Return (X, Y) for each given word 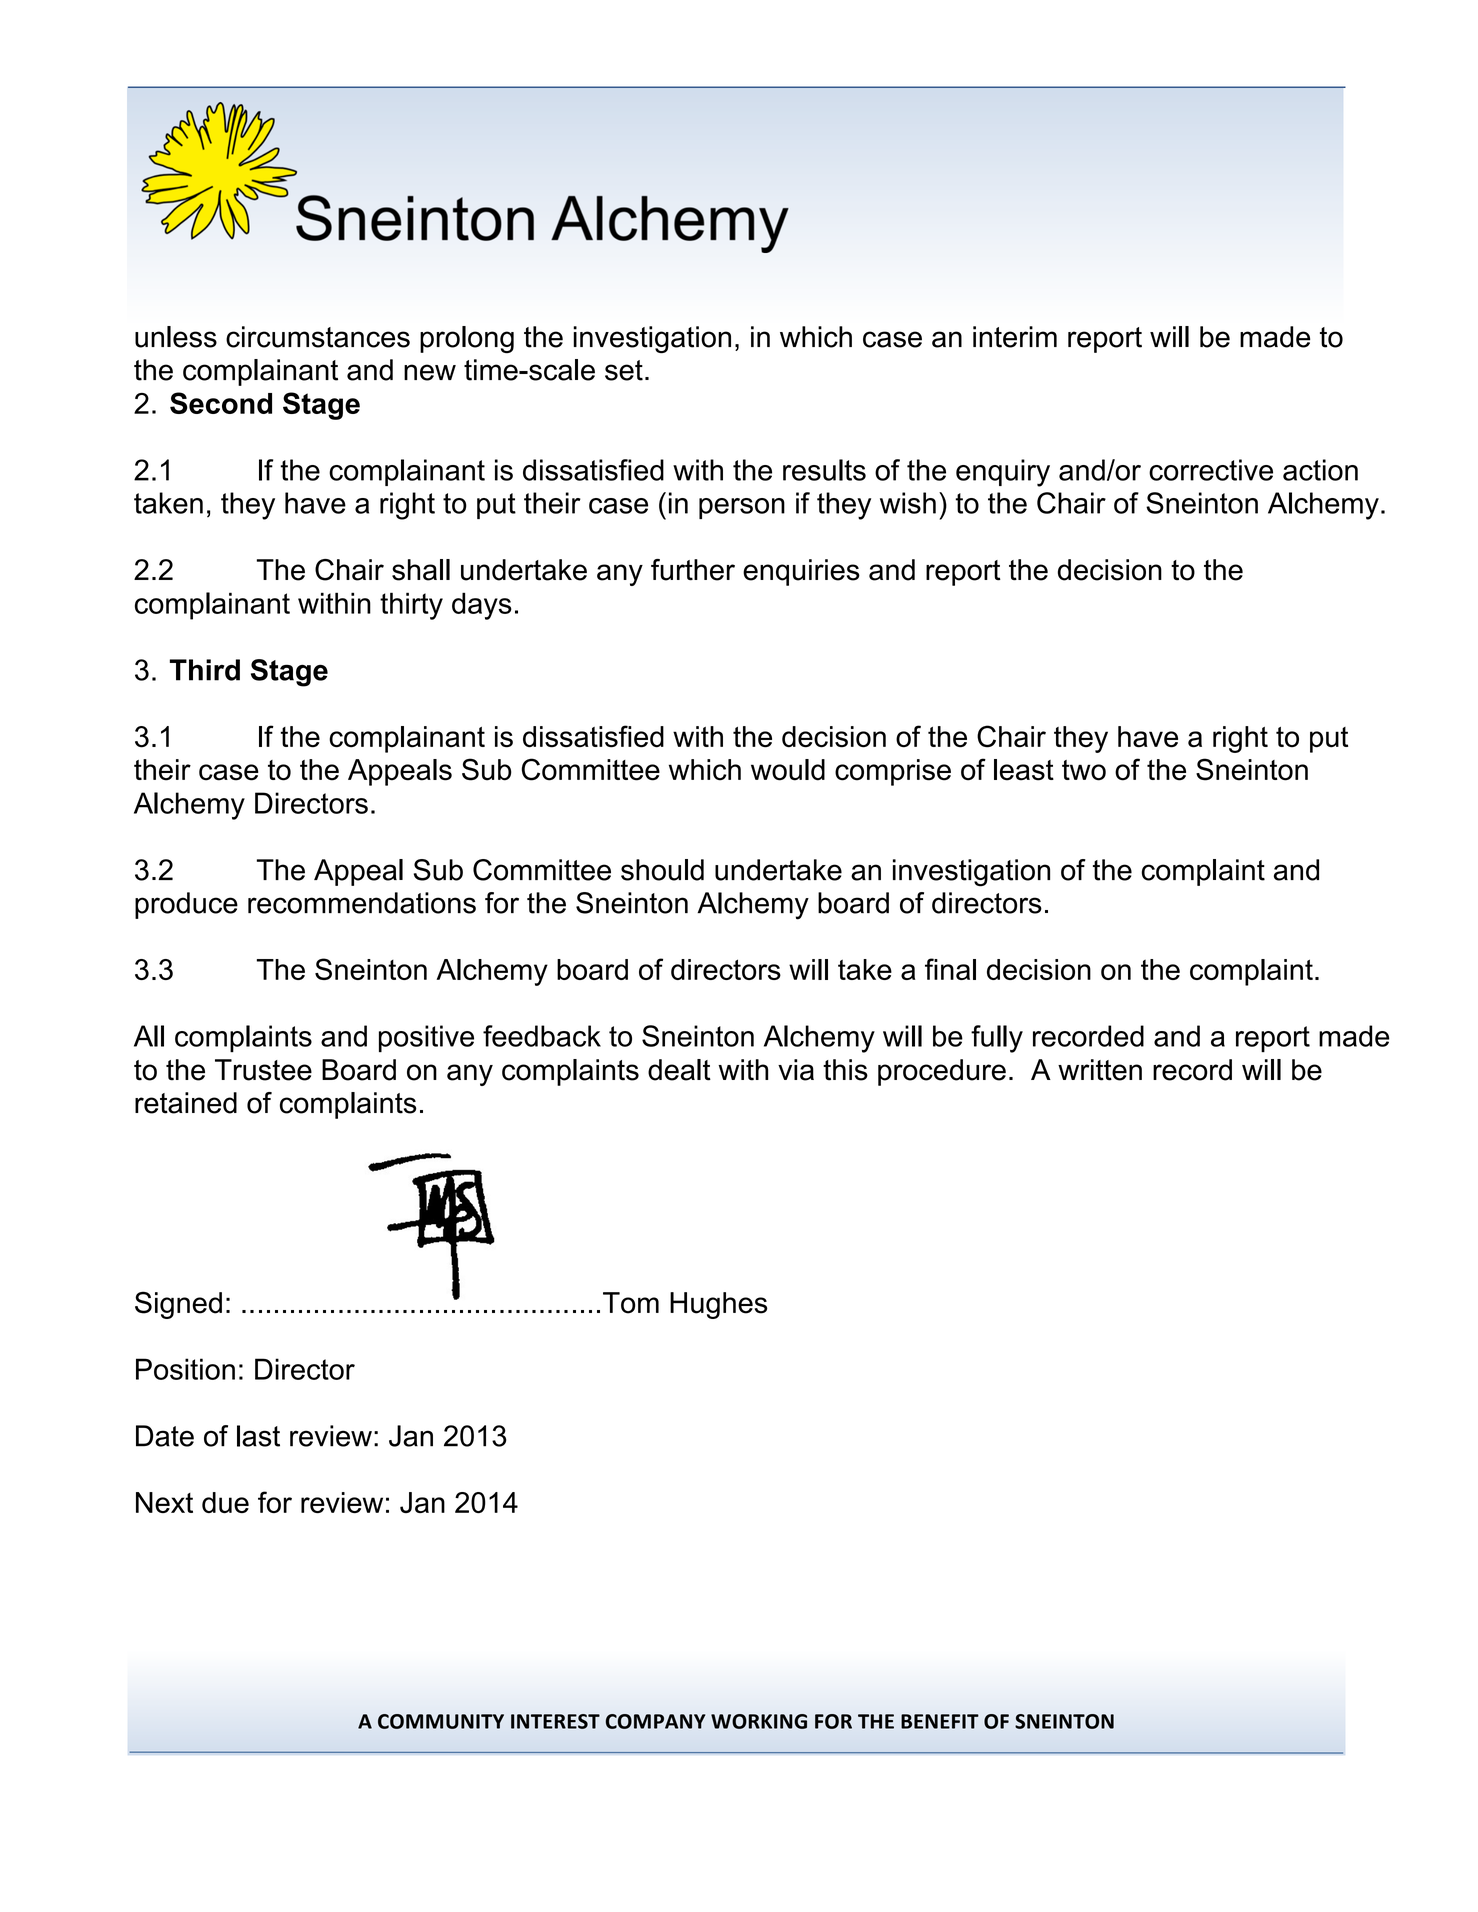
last (258, 1436)
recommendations (362, 903)
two (1084, 770)
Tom (631, 1303)
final (950, 969)
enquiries (801, 572)
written (1100, 1070)
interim (1015, 337)
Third (205, 670)
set (624, 370)
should (662, 870)
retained (186, 1103)
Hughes (719, 1305)
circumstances (318, 337)
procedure (942, 1072)
